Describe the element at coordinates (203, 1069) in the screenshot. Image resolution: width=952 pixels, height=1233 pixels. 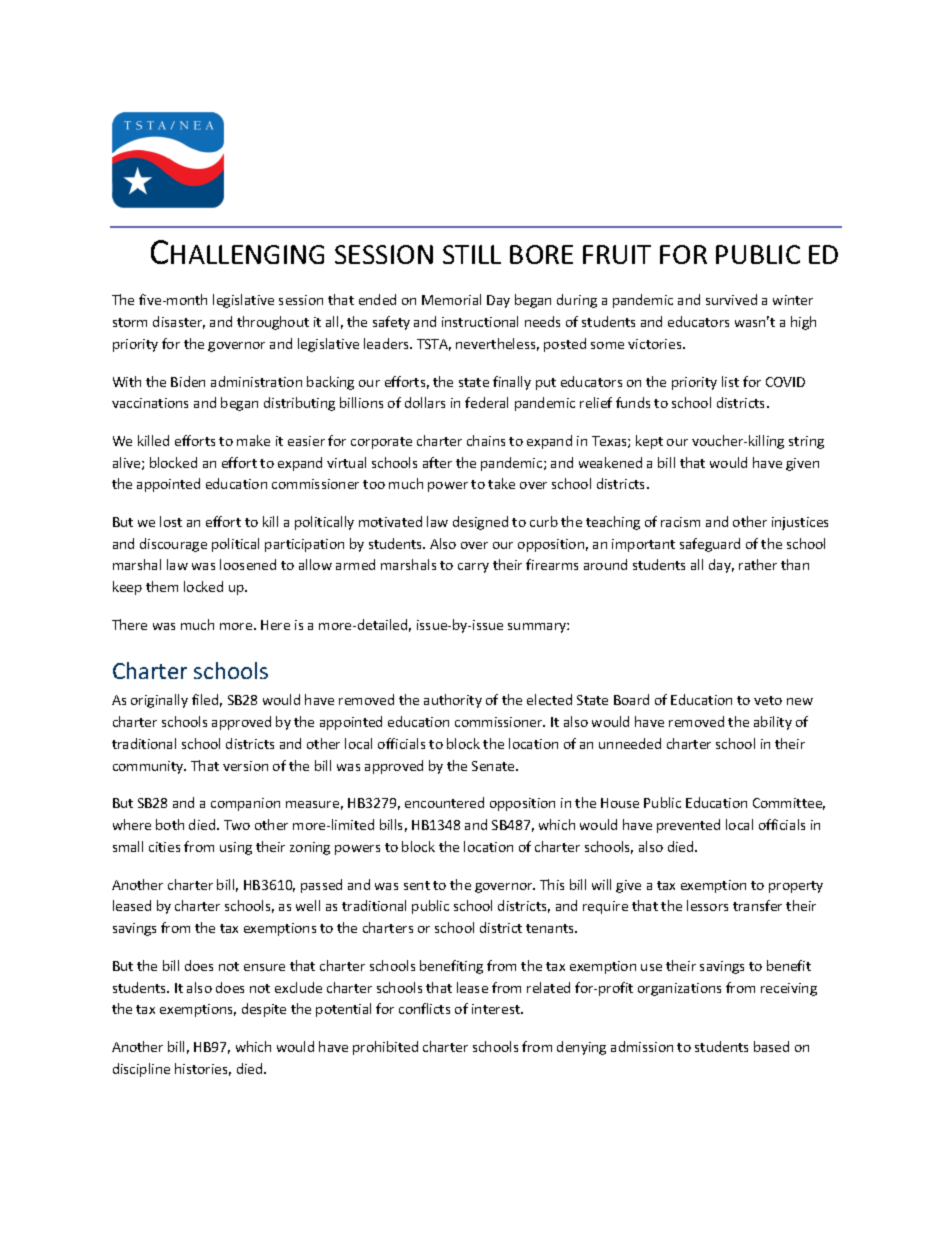
I see `histories` at that location.
